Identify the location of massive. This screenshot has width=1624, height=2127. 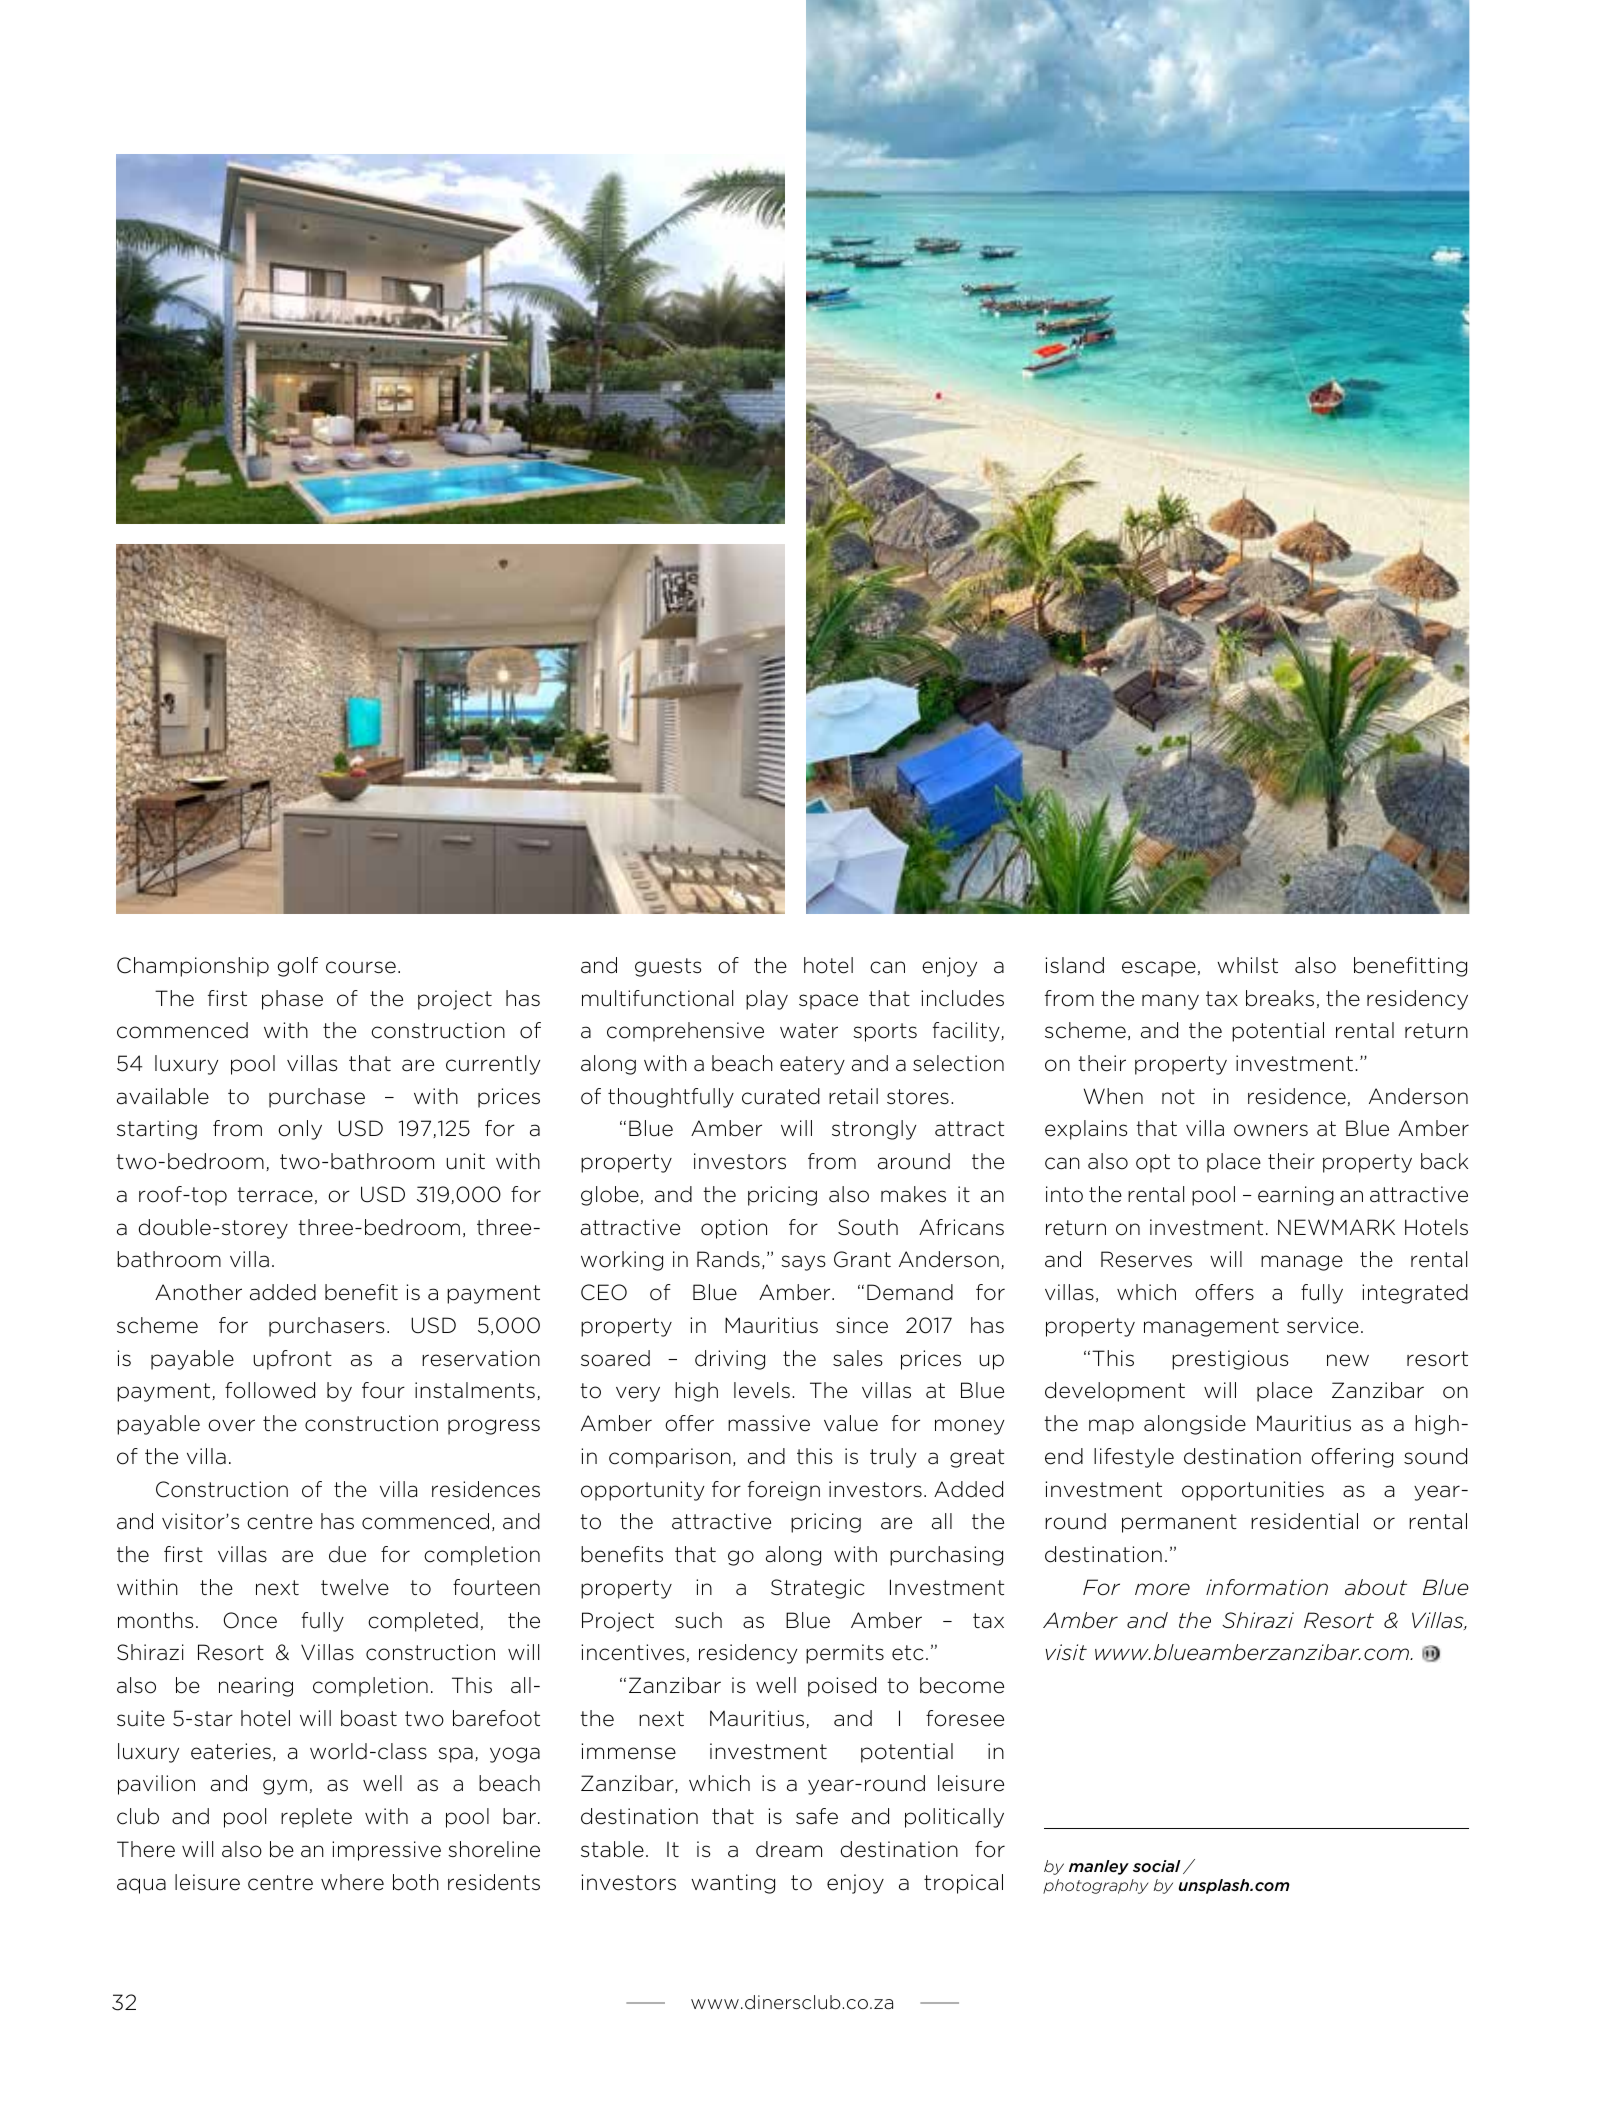
(769, 1423).
